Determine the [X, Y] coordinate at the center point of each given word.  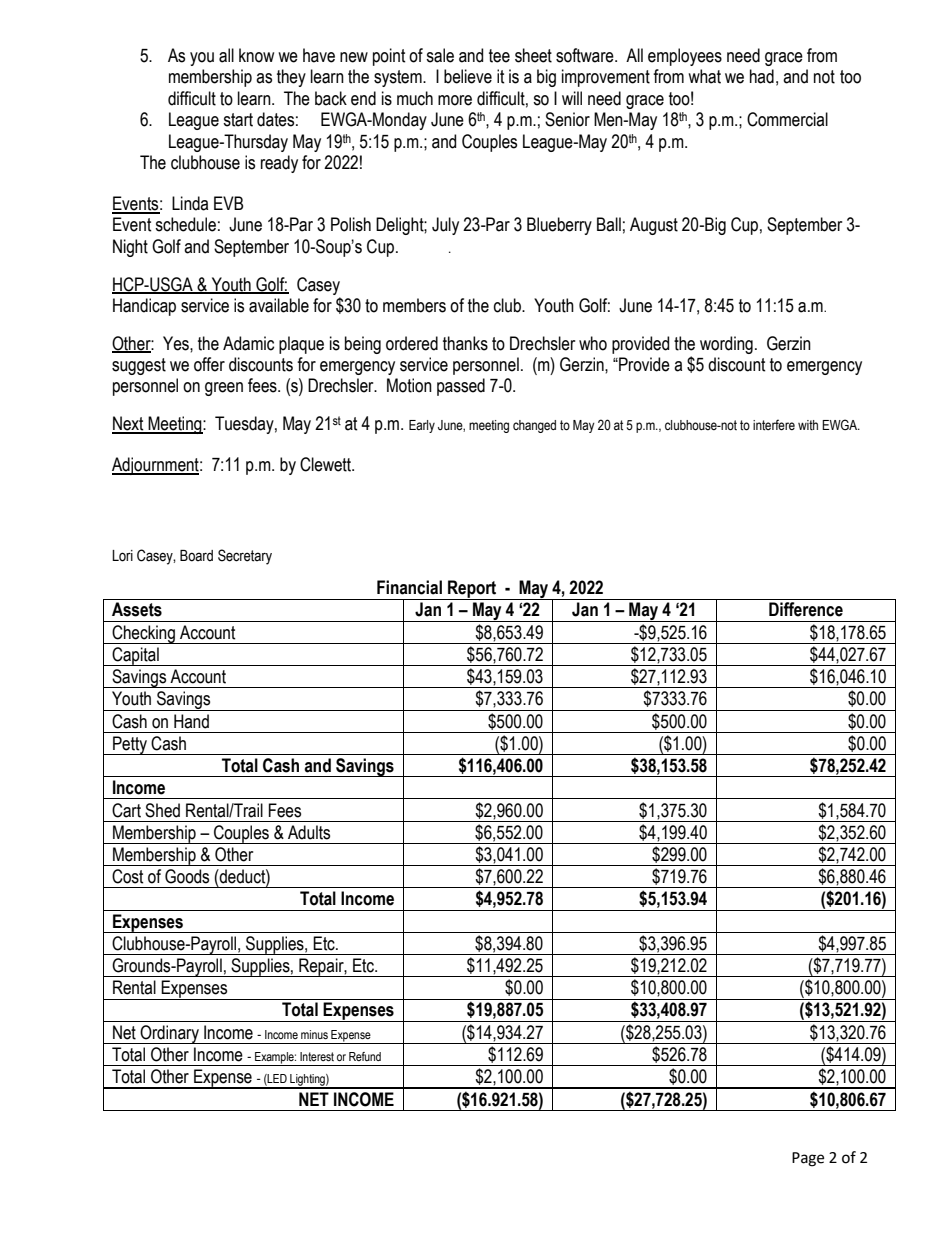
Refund [365, 1056]
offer [209, 364]
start [238, 120]
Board [196, 556]
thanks [465, 343]
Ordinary [169, 1034]
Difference [806, 609]
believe [468, 76]
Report [472, 590]
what [704, 76]
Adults [309, 832]
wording [726, 345]
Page [808, 1159]
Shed [162, 810]
